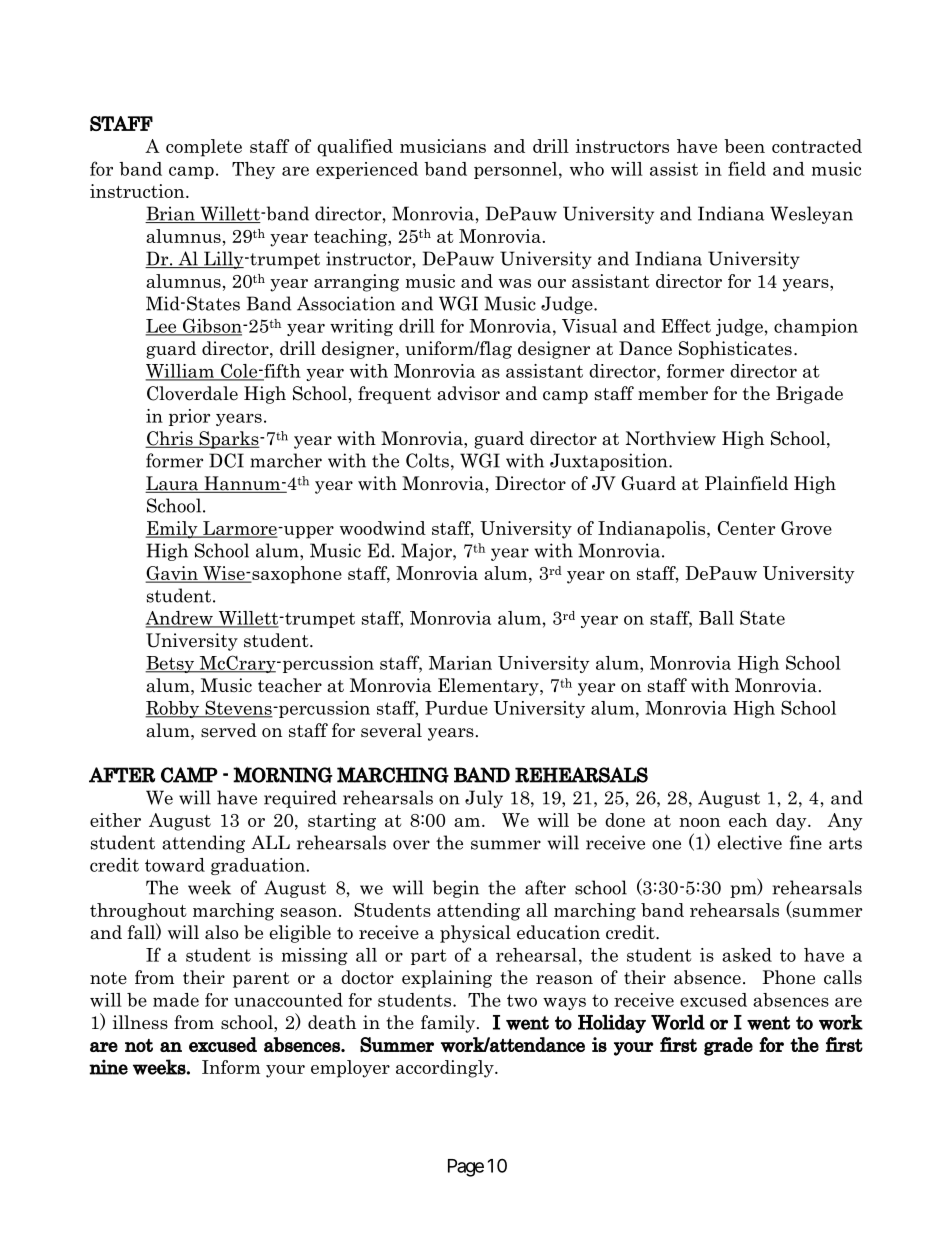 Image resolution: width=952 pixels, height=1233 pixels. Describe the element at coordinates (699, 822) in the screenshot. I see `noon` at that location.
